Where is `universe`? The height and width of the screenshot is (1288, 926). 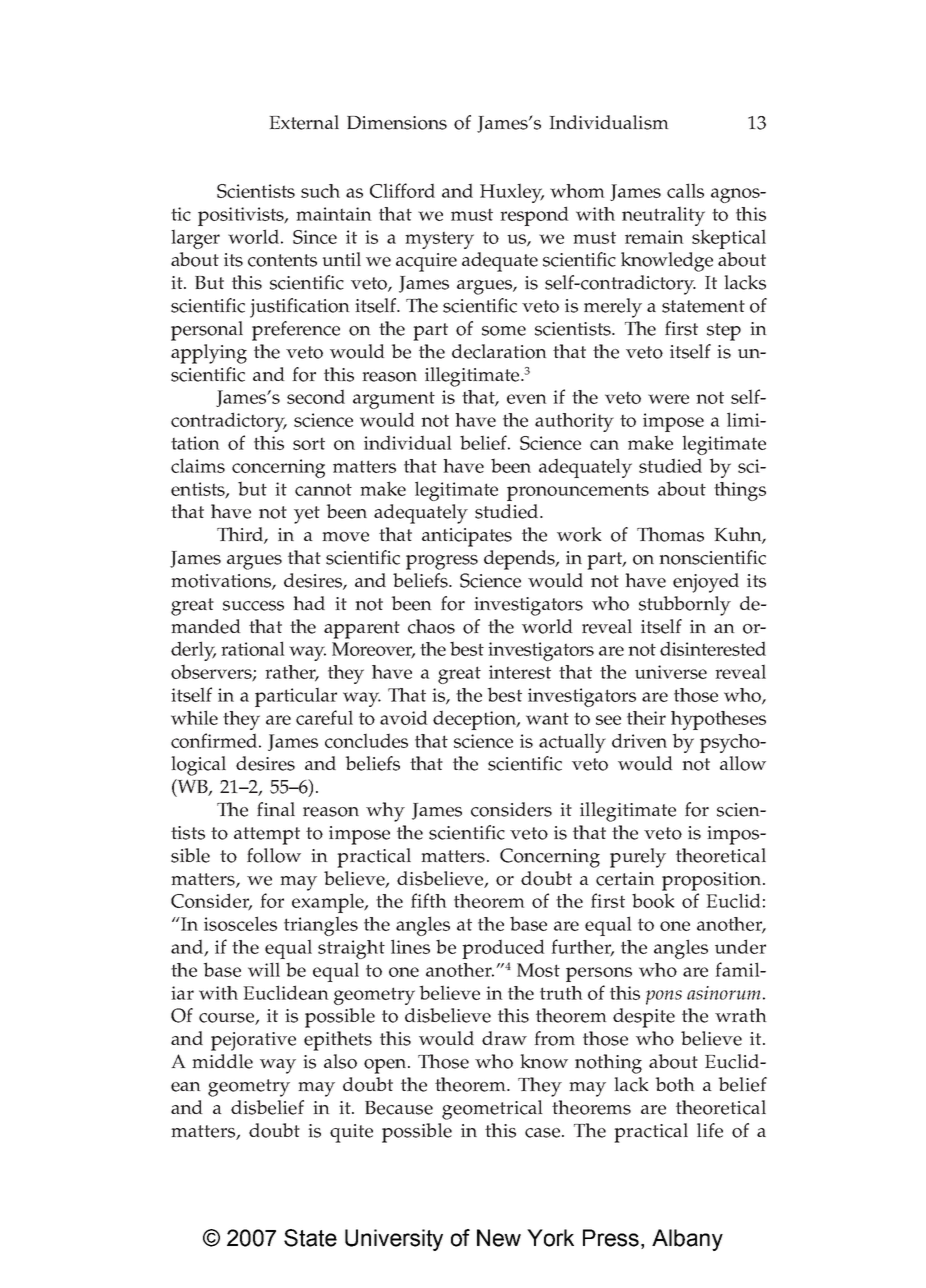
universe is located at coordinates (671, 672).
